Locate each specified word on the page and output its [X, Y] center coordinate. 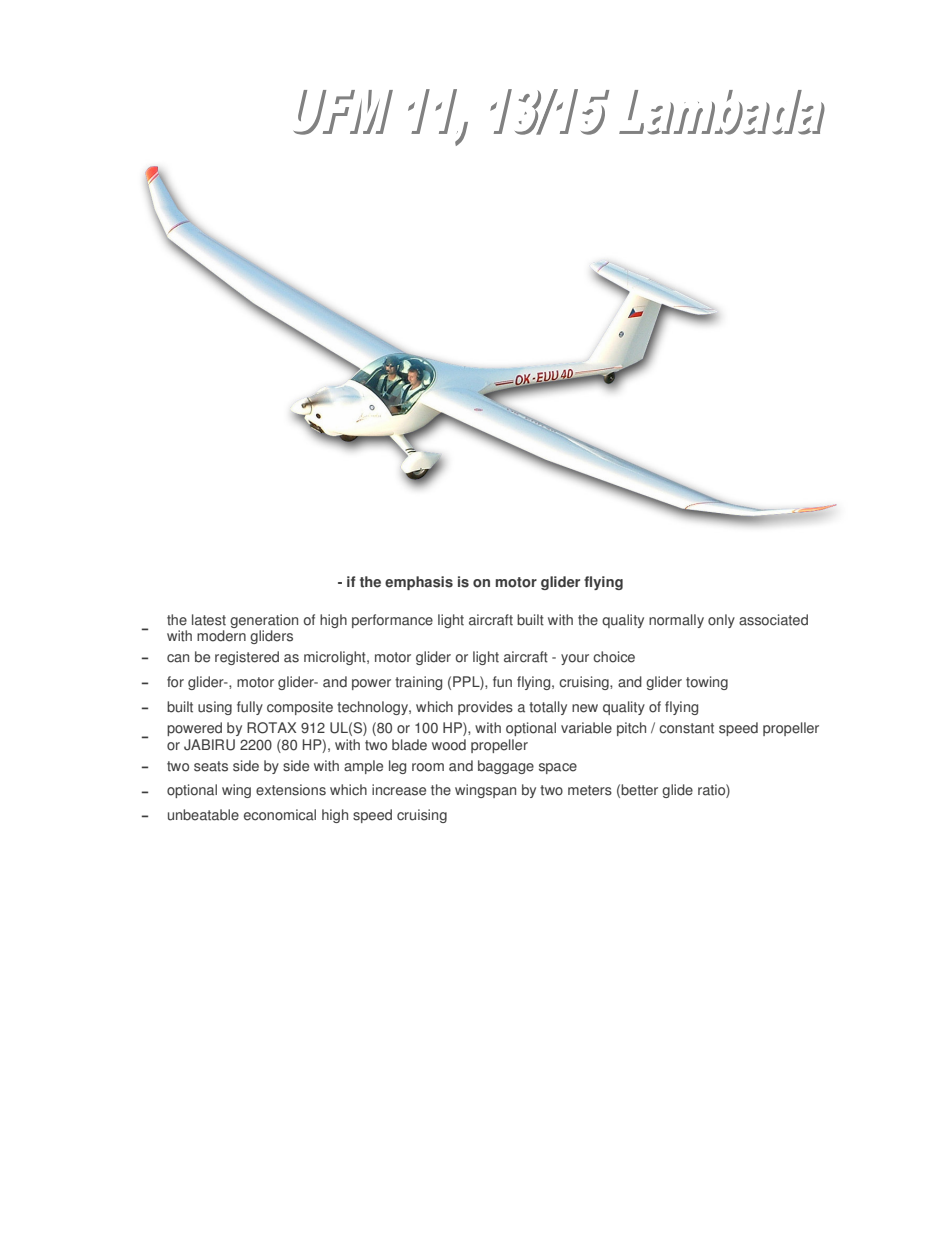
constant [686, 728]
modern [221, 636]
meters [590, 790]
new [585, 708]
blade [409, 745]
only [721, 621]
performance [392, 621]
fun [502, 682]
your [575, 659]
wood [449, 745]
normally [676, 621]
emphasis [419, 583]
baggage [506, 767]
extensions [291, 790]
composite [300, 708]
